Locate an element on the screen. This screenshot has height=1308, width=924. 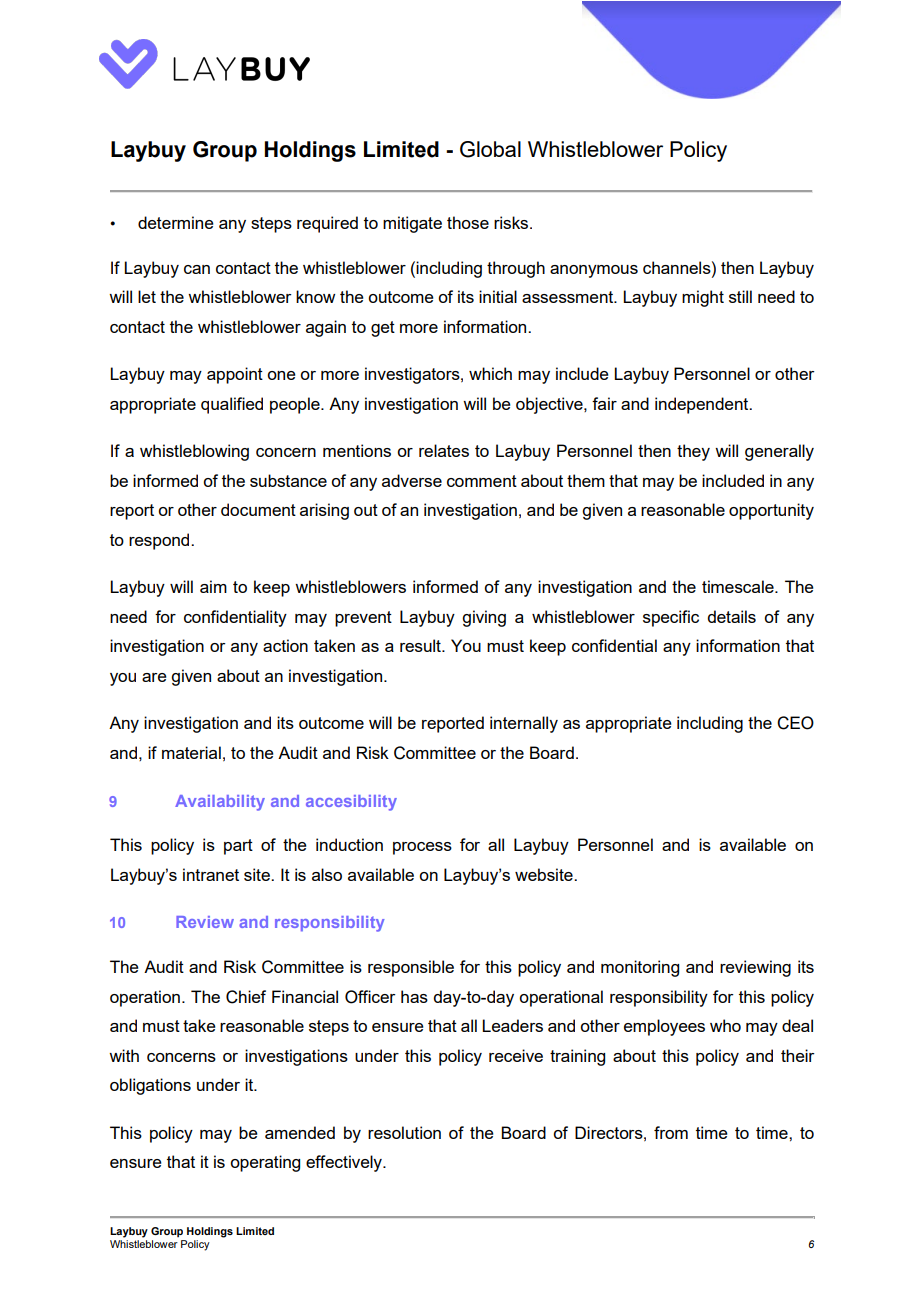
opportunity is located at coordinates (771, 511).
